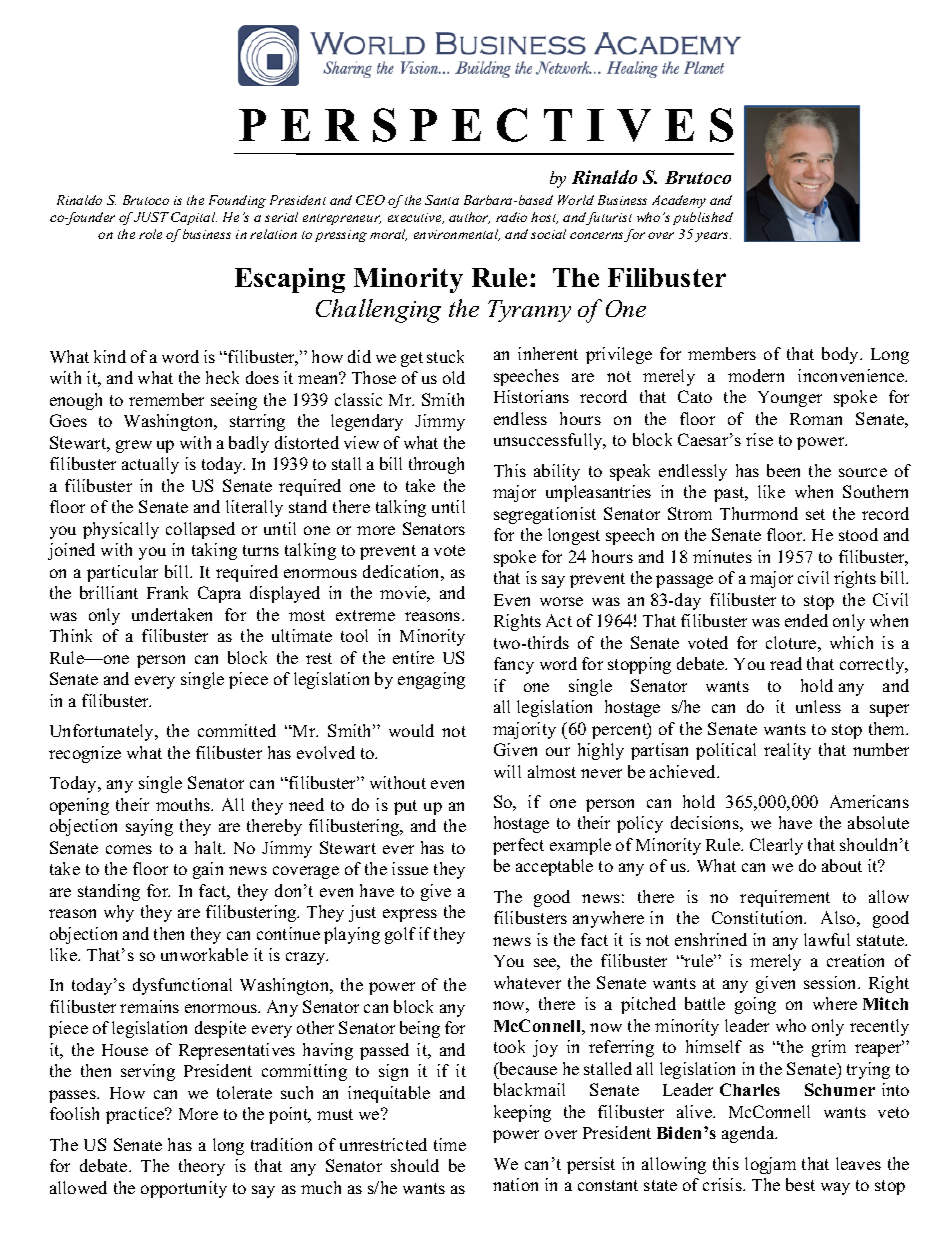 The image size is (952, 1233). Describe the element at coordinates (184, 804) in the document. I see `mouths` at that location.
